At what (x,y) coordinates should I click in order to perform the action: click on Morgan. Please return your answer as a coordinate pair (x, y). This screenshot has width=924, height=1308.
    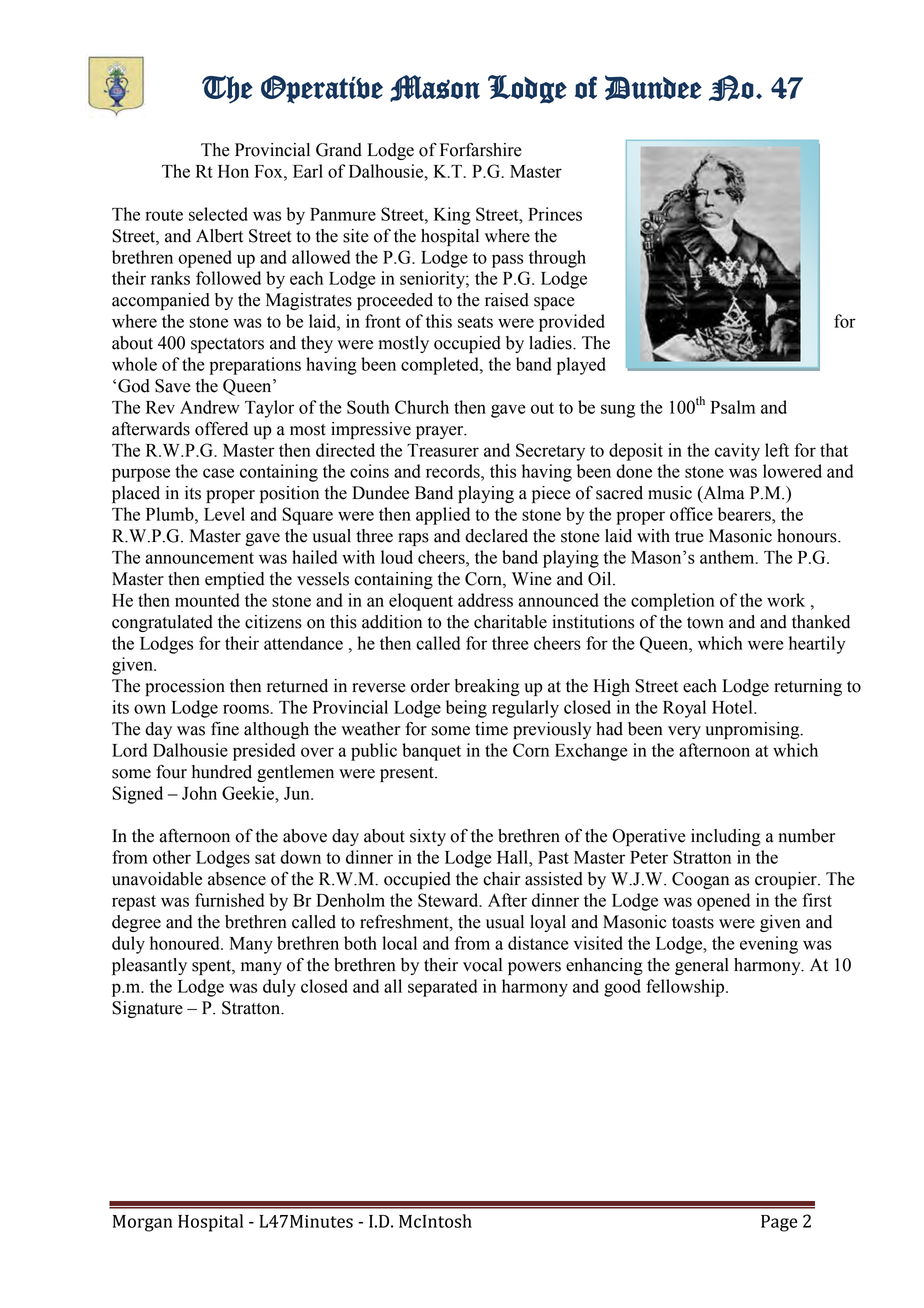
    Looking at the image, I should click on (143, 1223).
